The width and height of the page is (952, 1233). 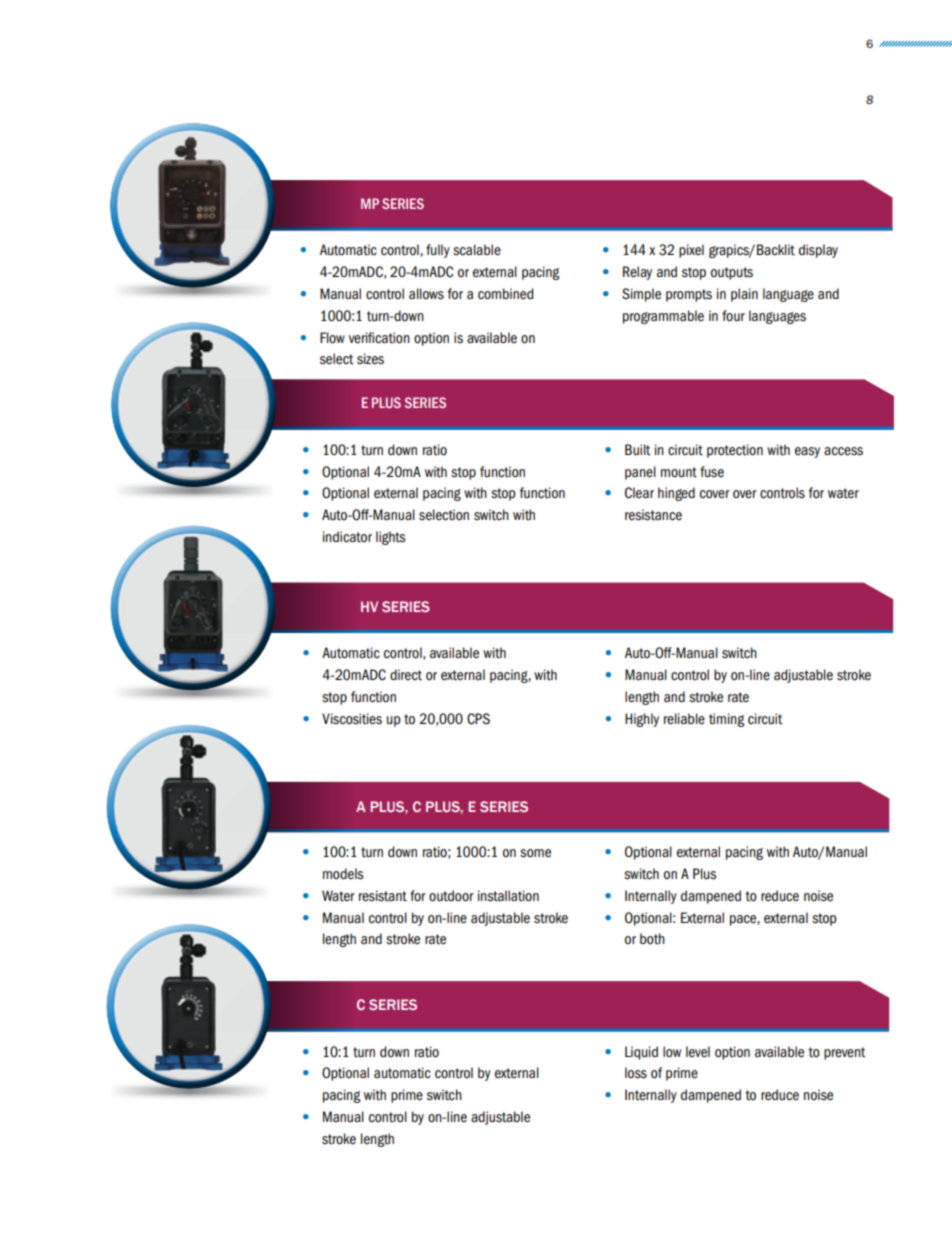 I want to click on timing, so click(x=727, y=720).
